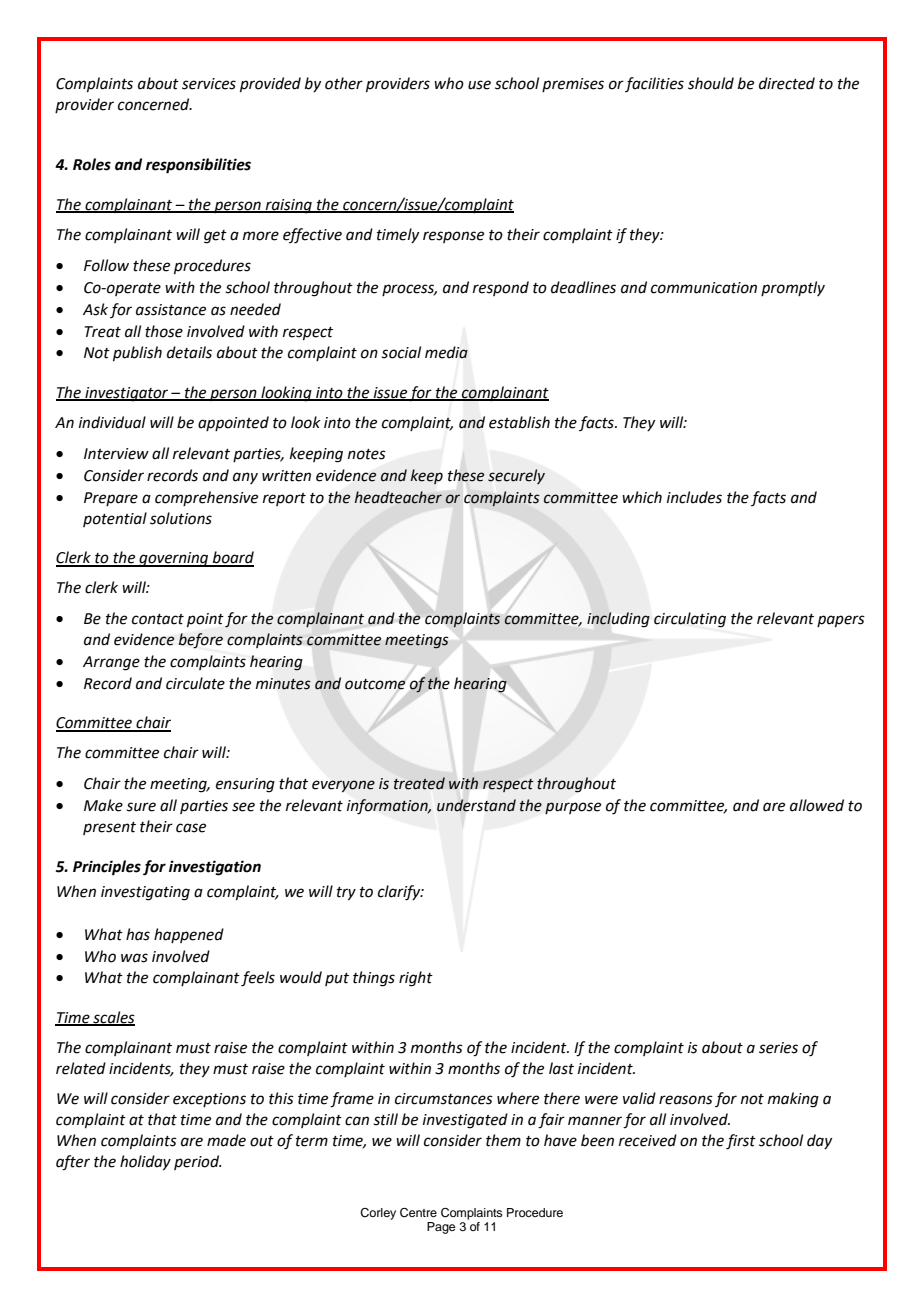 Image resolution: width=924 pixels, height=1308 pixels. What do you see at coordinates (141, 807) in the page?
I see `sure` at bounding box center [141, 807].
